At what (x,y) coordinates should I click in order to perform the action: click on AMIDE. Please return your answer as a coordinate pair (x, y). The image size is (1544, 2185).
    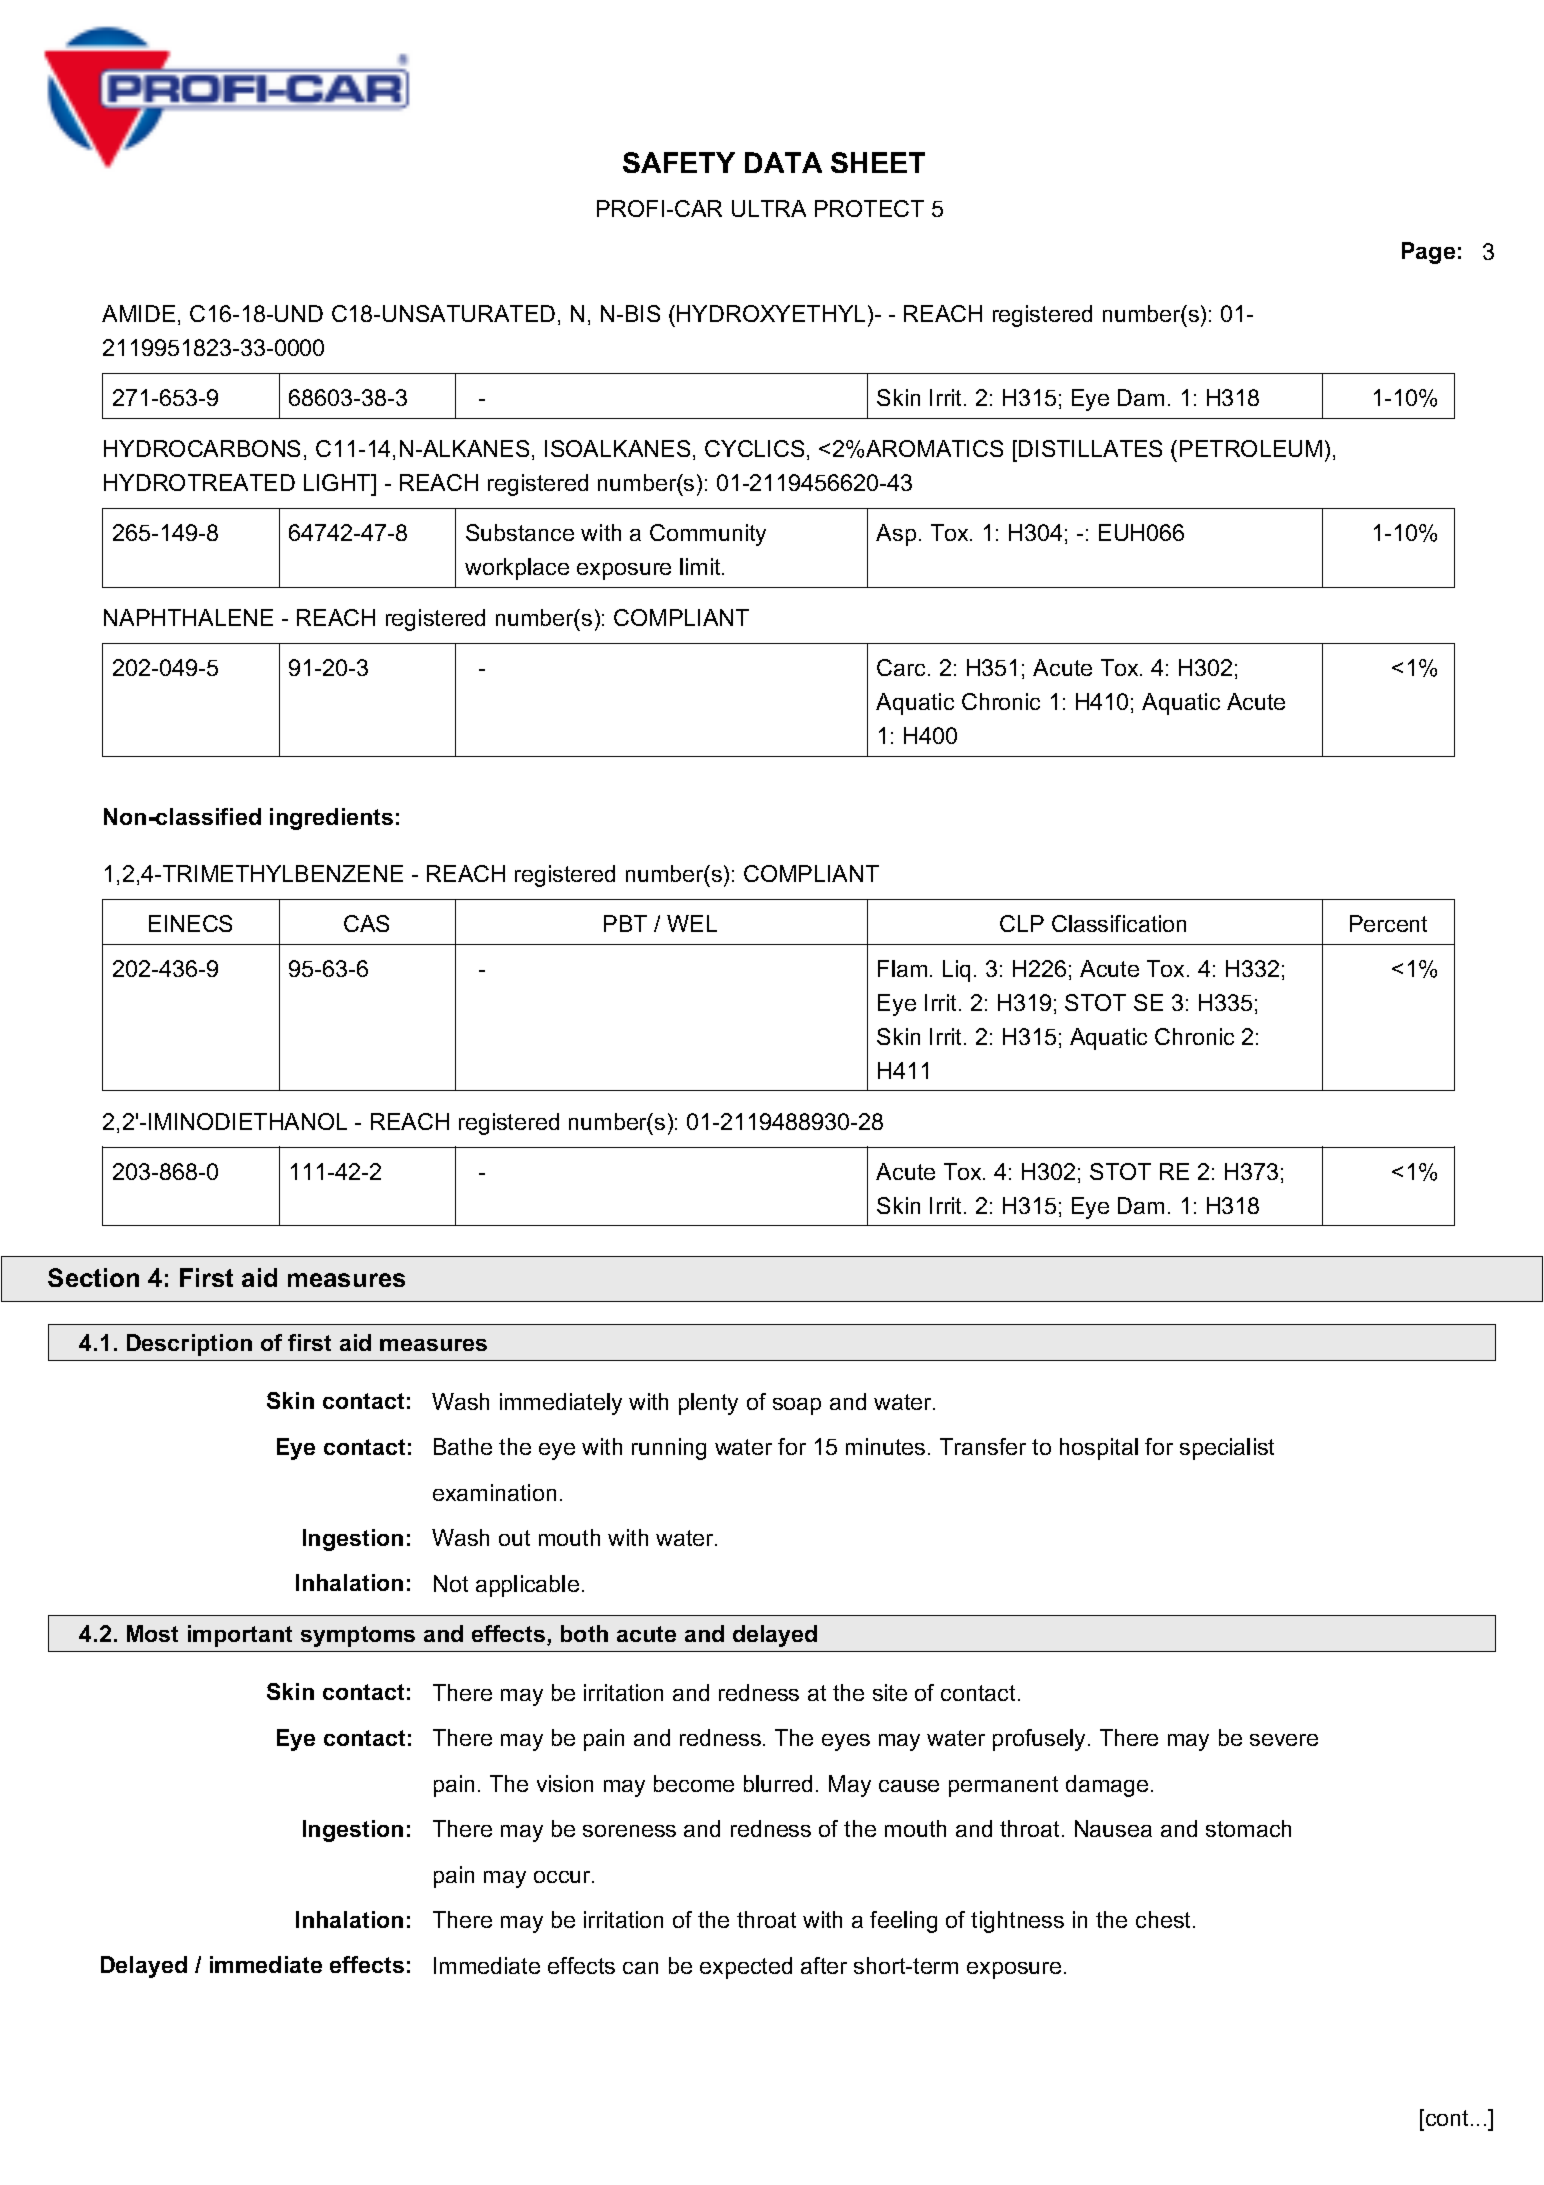
    Looking at the image, I should click on (138, 313).
